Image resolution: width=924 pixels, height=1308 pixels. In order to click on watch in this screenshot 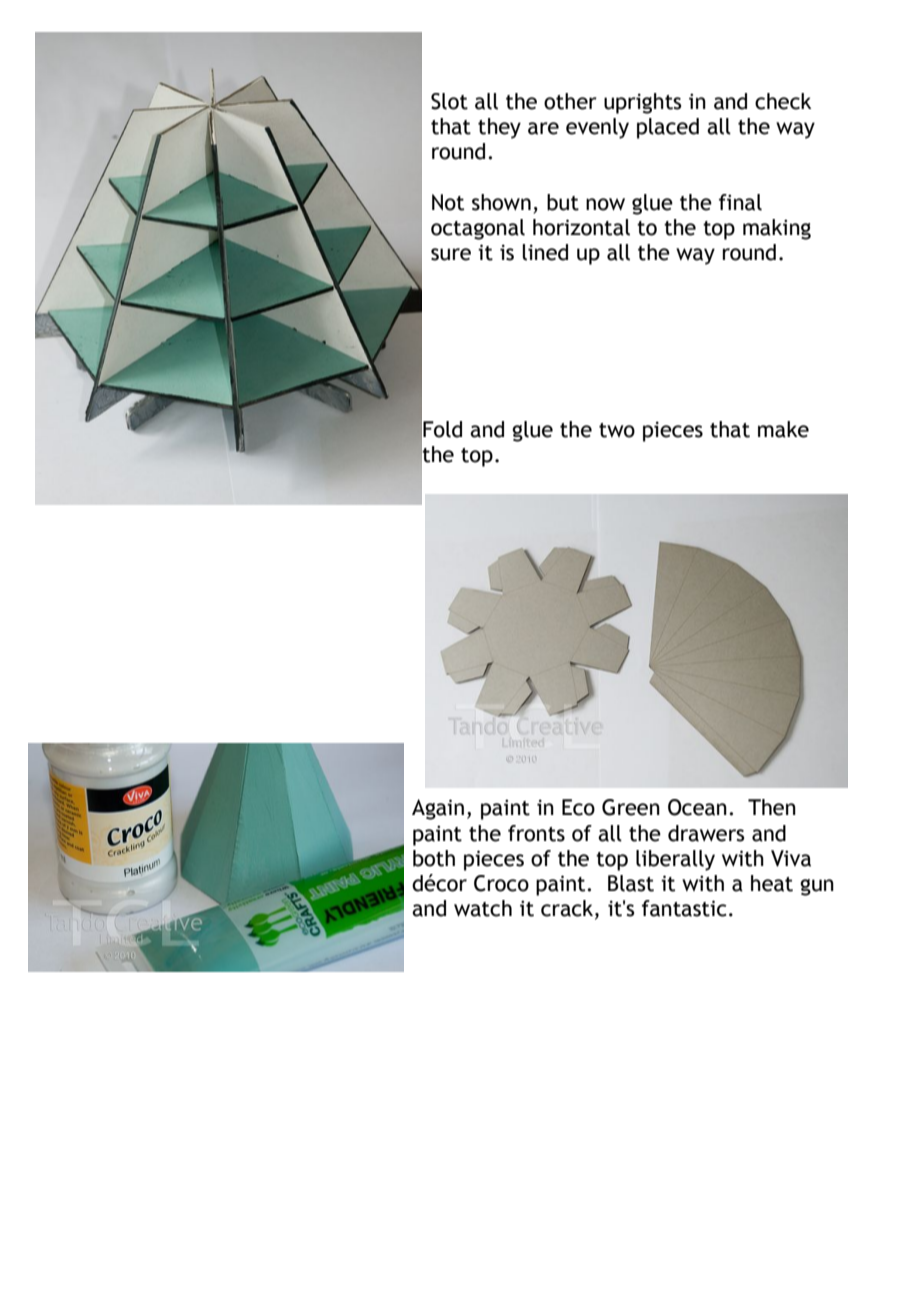, I will do `click(483, 908)`.
